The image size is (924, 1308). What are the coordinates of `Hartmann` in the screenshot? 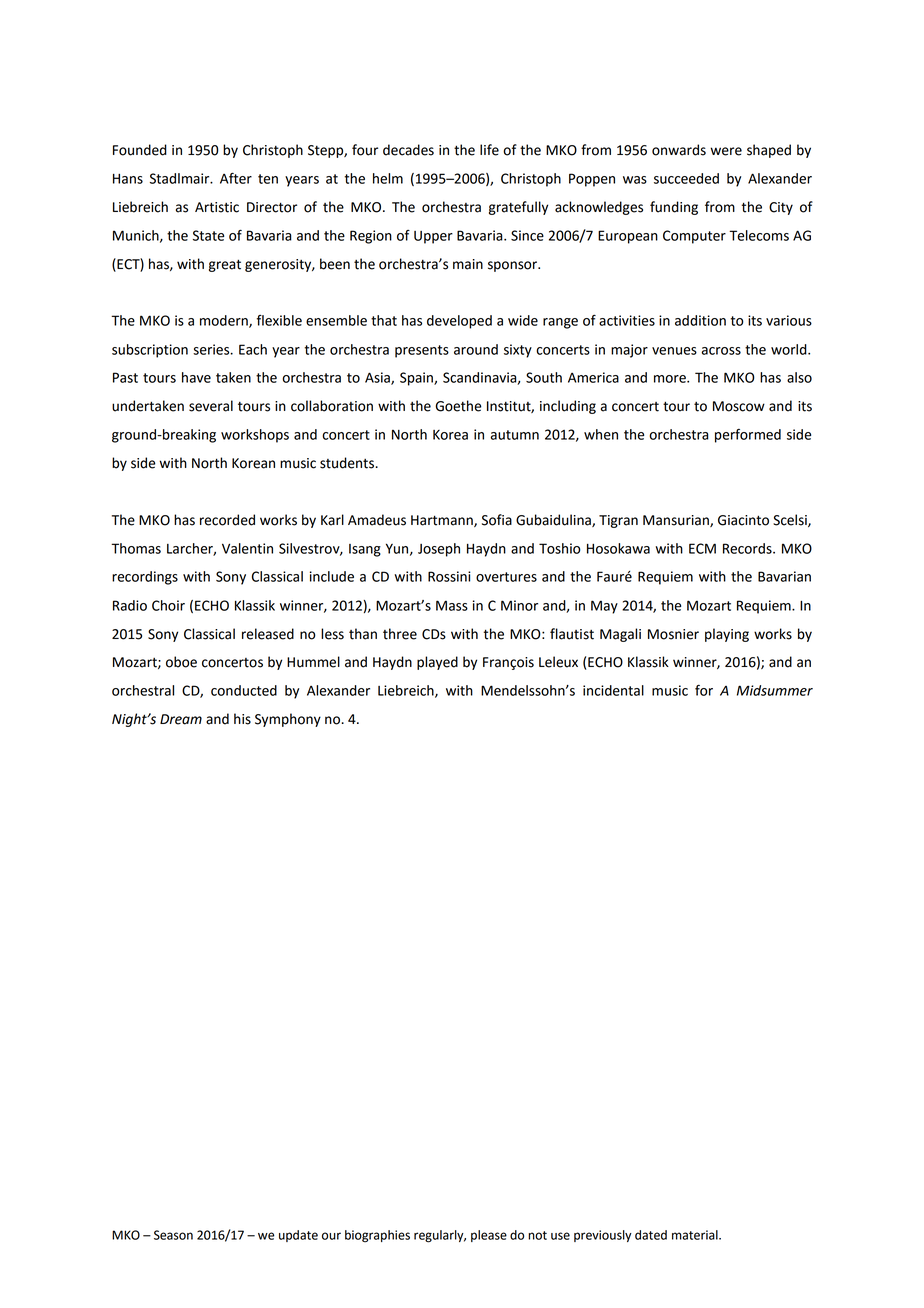 It's located at (443, 521).
